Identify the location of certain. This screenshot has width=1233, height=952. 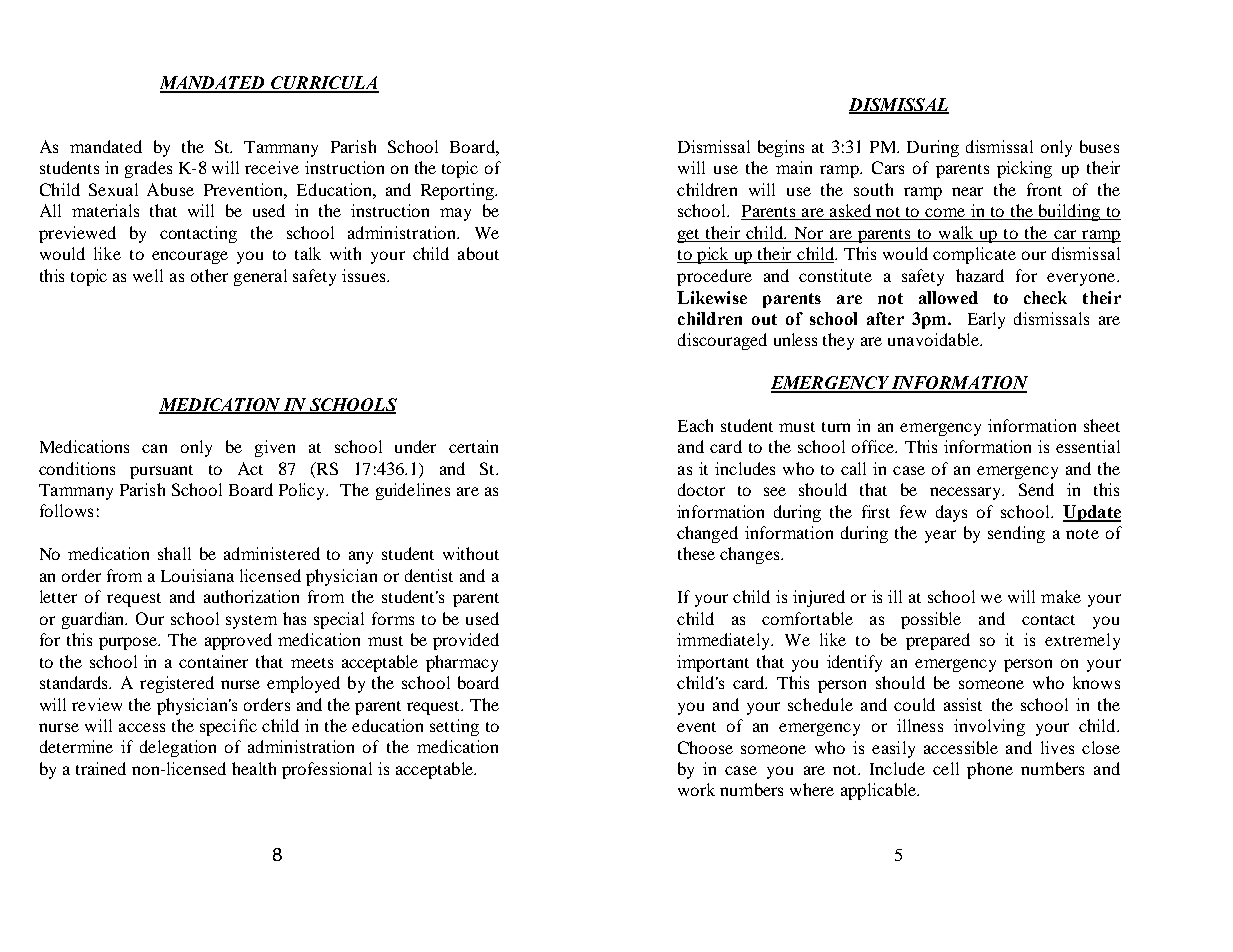
(473, 446).
